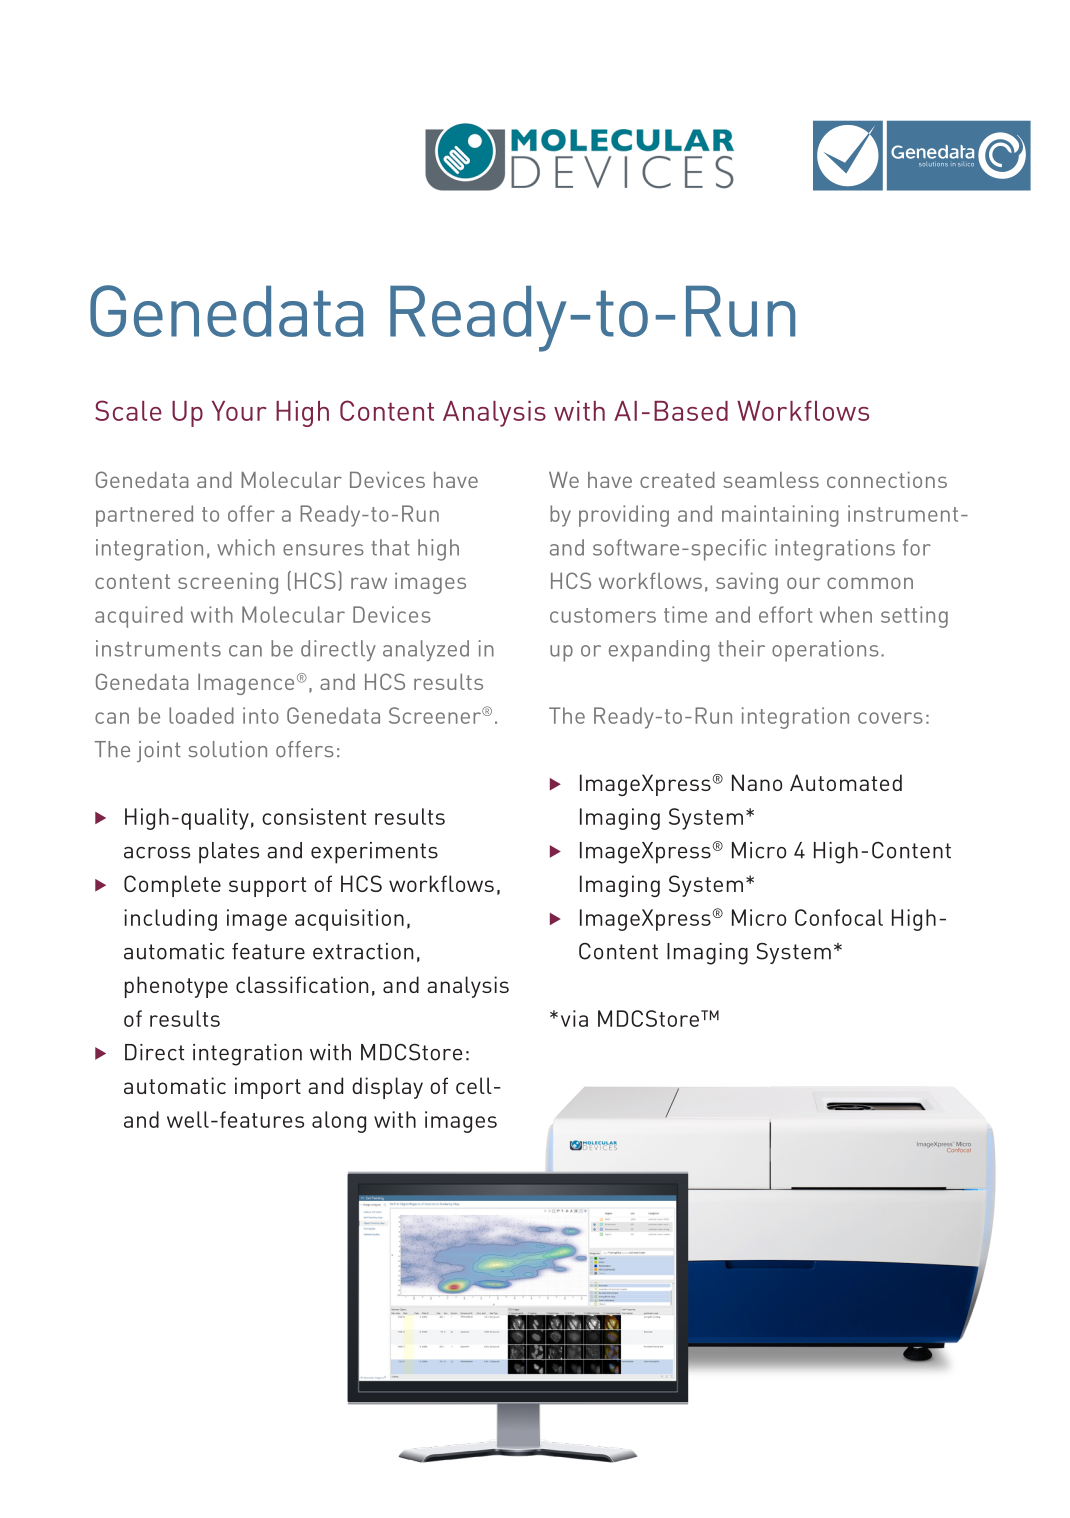 Image resolution: width=1070 pixels, height=1518 pixels. Describe the element at coordinates (239, 411) in the image. I see `Your` at that location.
